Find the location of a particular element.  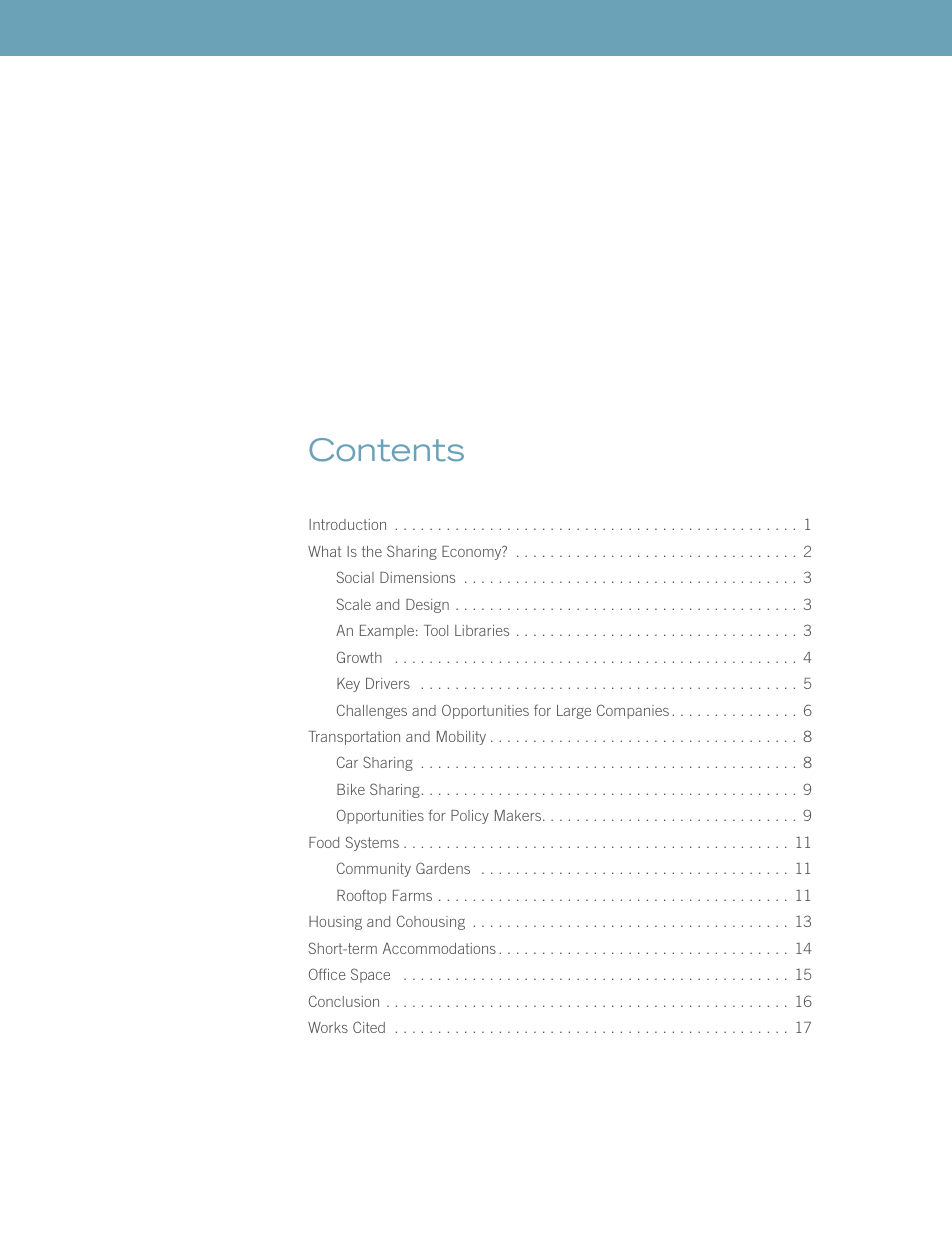

Libraries is located at coordinates (482, 630).
